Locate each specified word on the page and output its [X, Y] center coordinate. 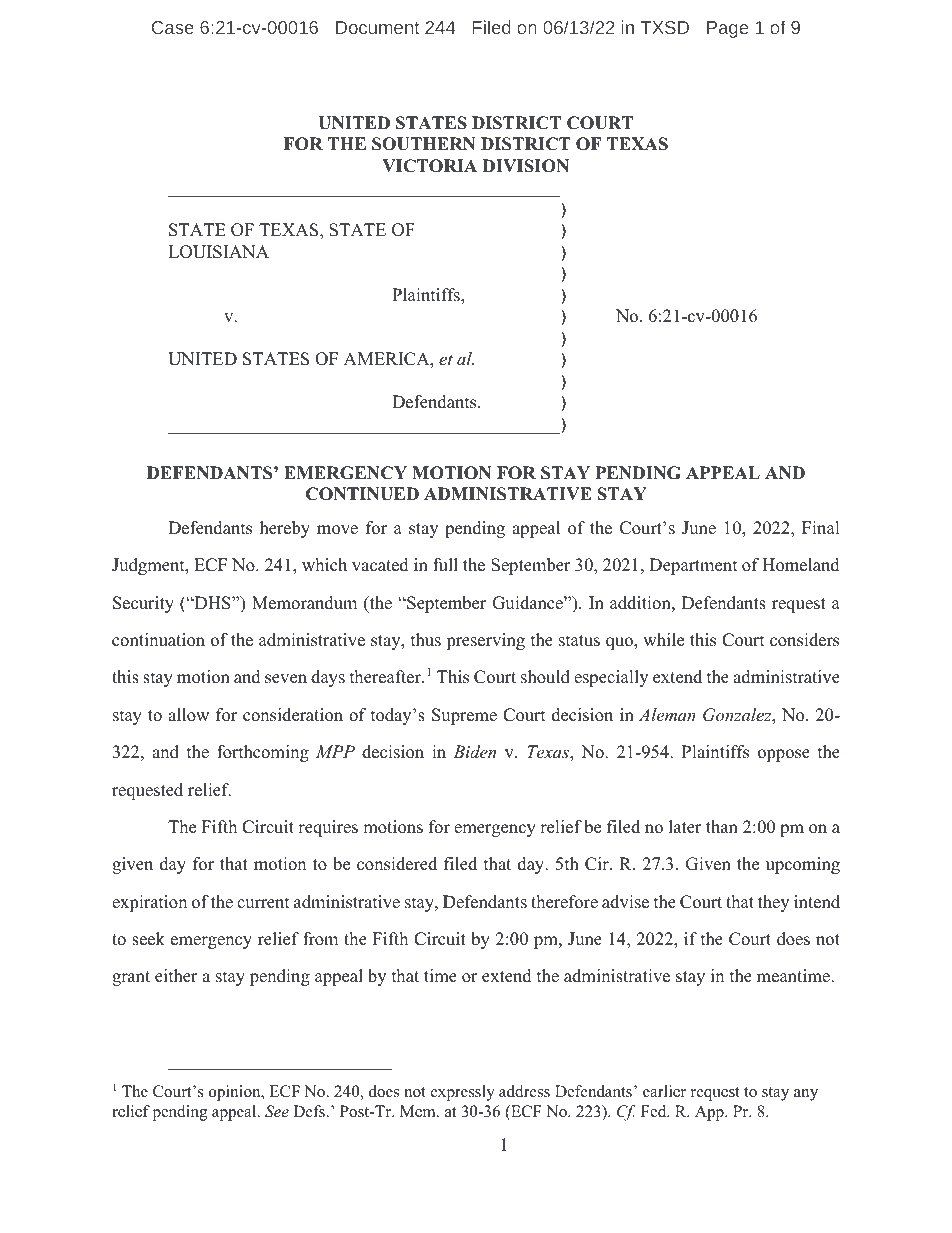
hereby [285, 529]
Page [727, 29]
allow [188, 715]
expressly [463, 1093]
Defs [310, 1111]
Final [821, 527]
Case [173, 27]
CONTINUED [362, 494]
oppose [784, 755]
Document [377, 27]
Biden [474, 751]
